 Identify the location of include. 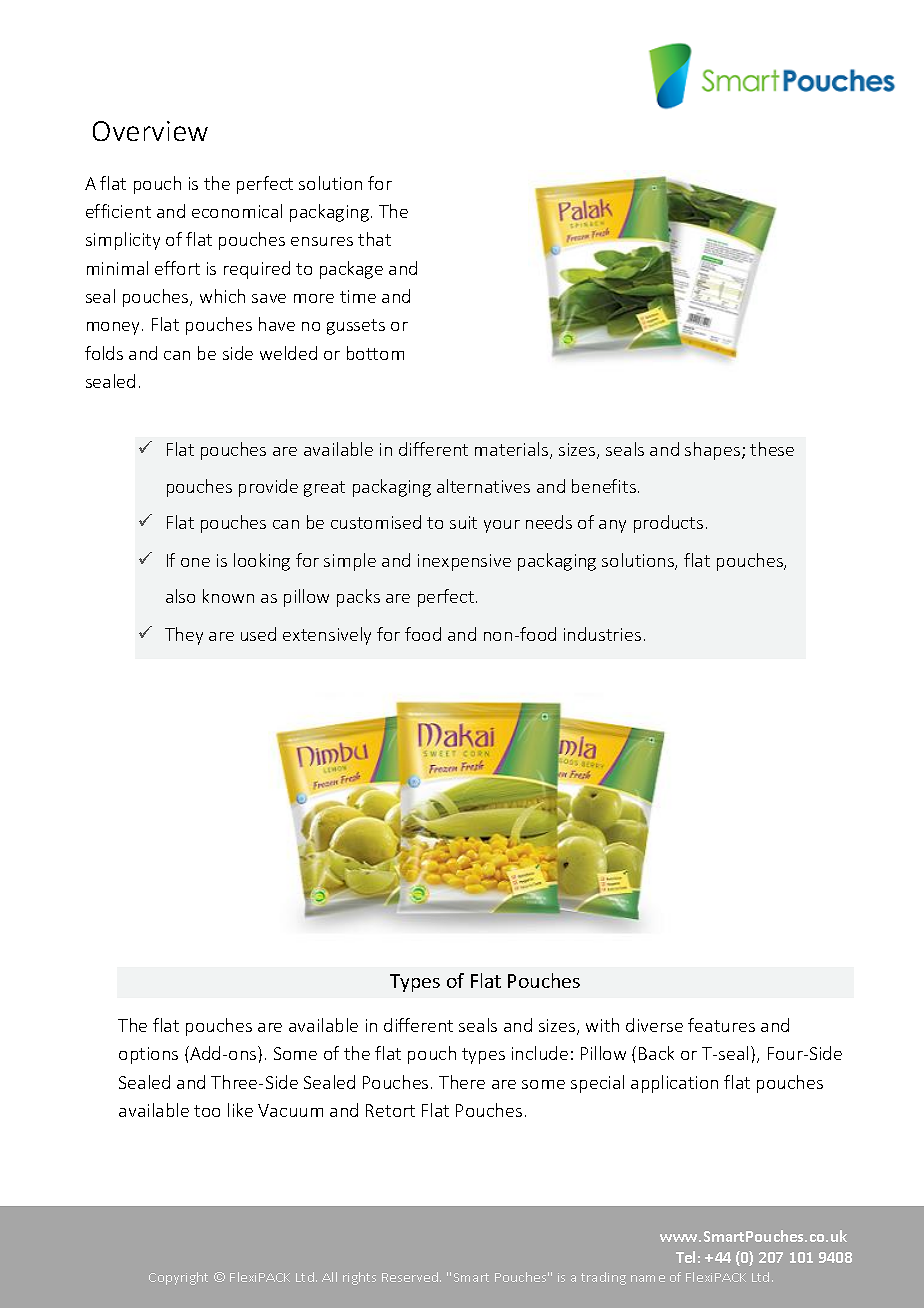
(540, 1053).
